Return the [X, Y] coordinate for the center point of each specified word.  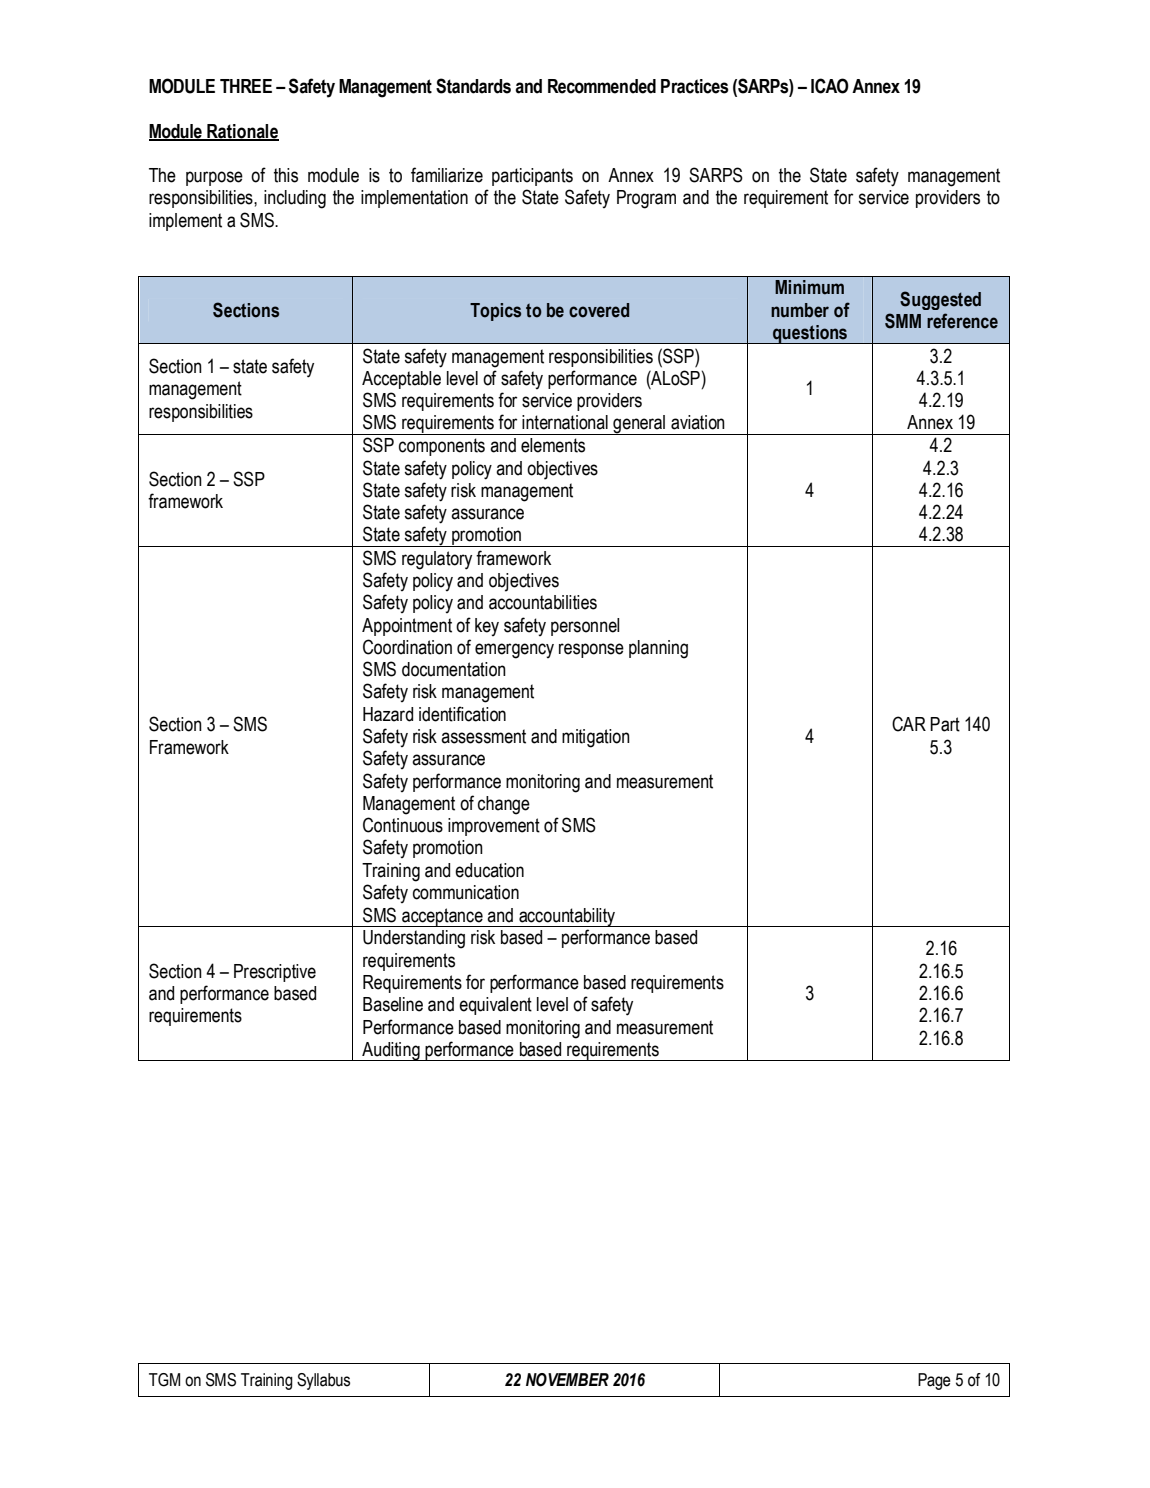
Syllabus [323, 1381]
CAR [909, 724]
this [286, 175]
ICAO [830, 86]
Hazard [388, 714]
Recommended [602, 86]
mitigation [596, 738]
